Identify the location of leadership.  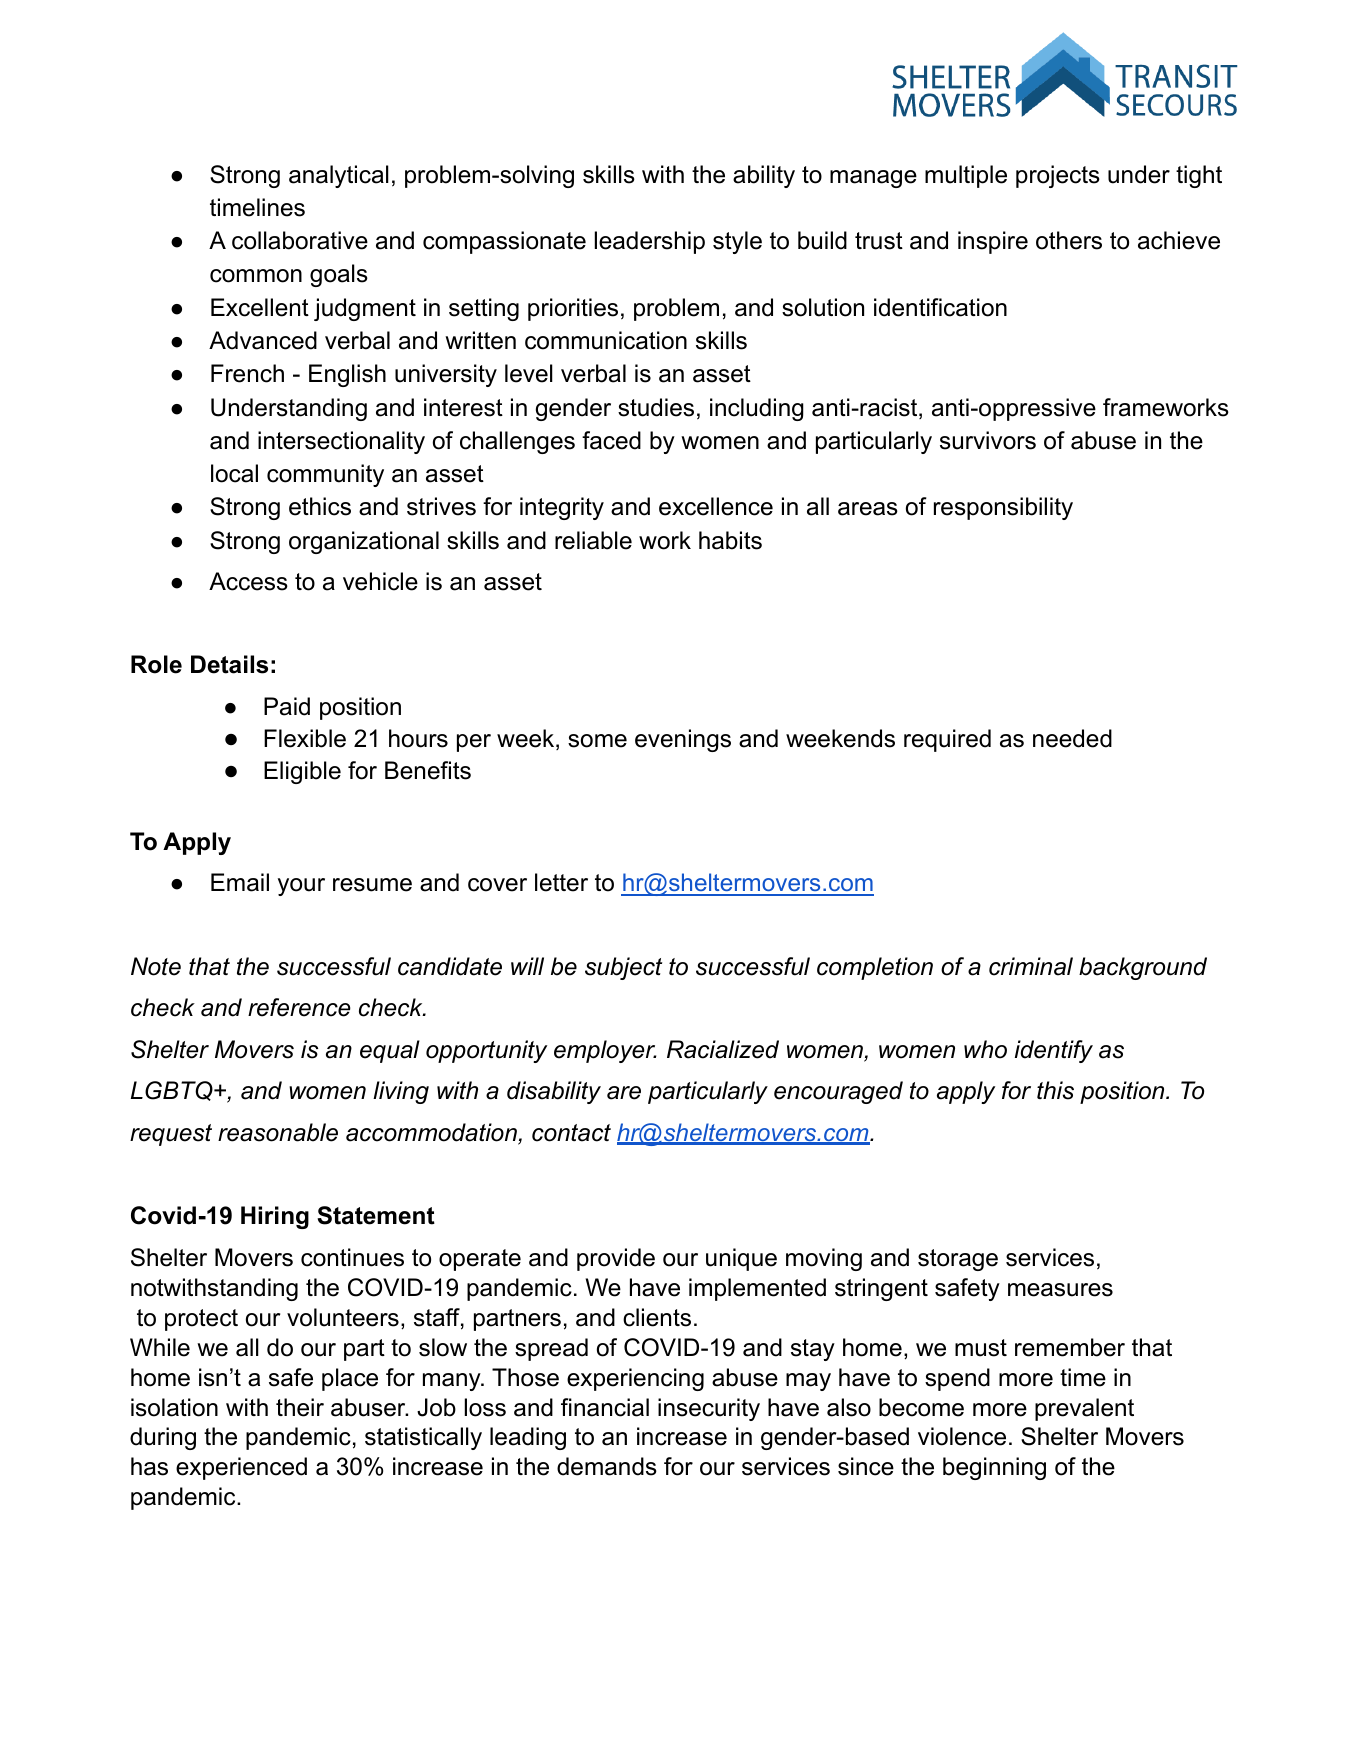
(650, 242).
